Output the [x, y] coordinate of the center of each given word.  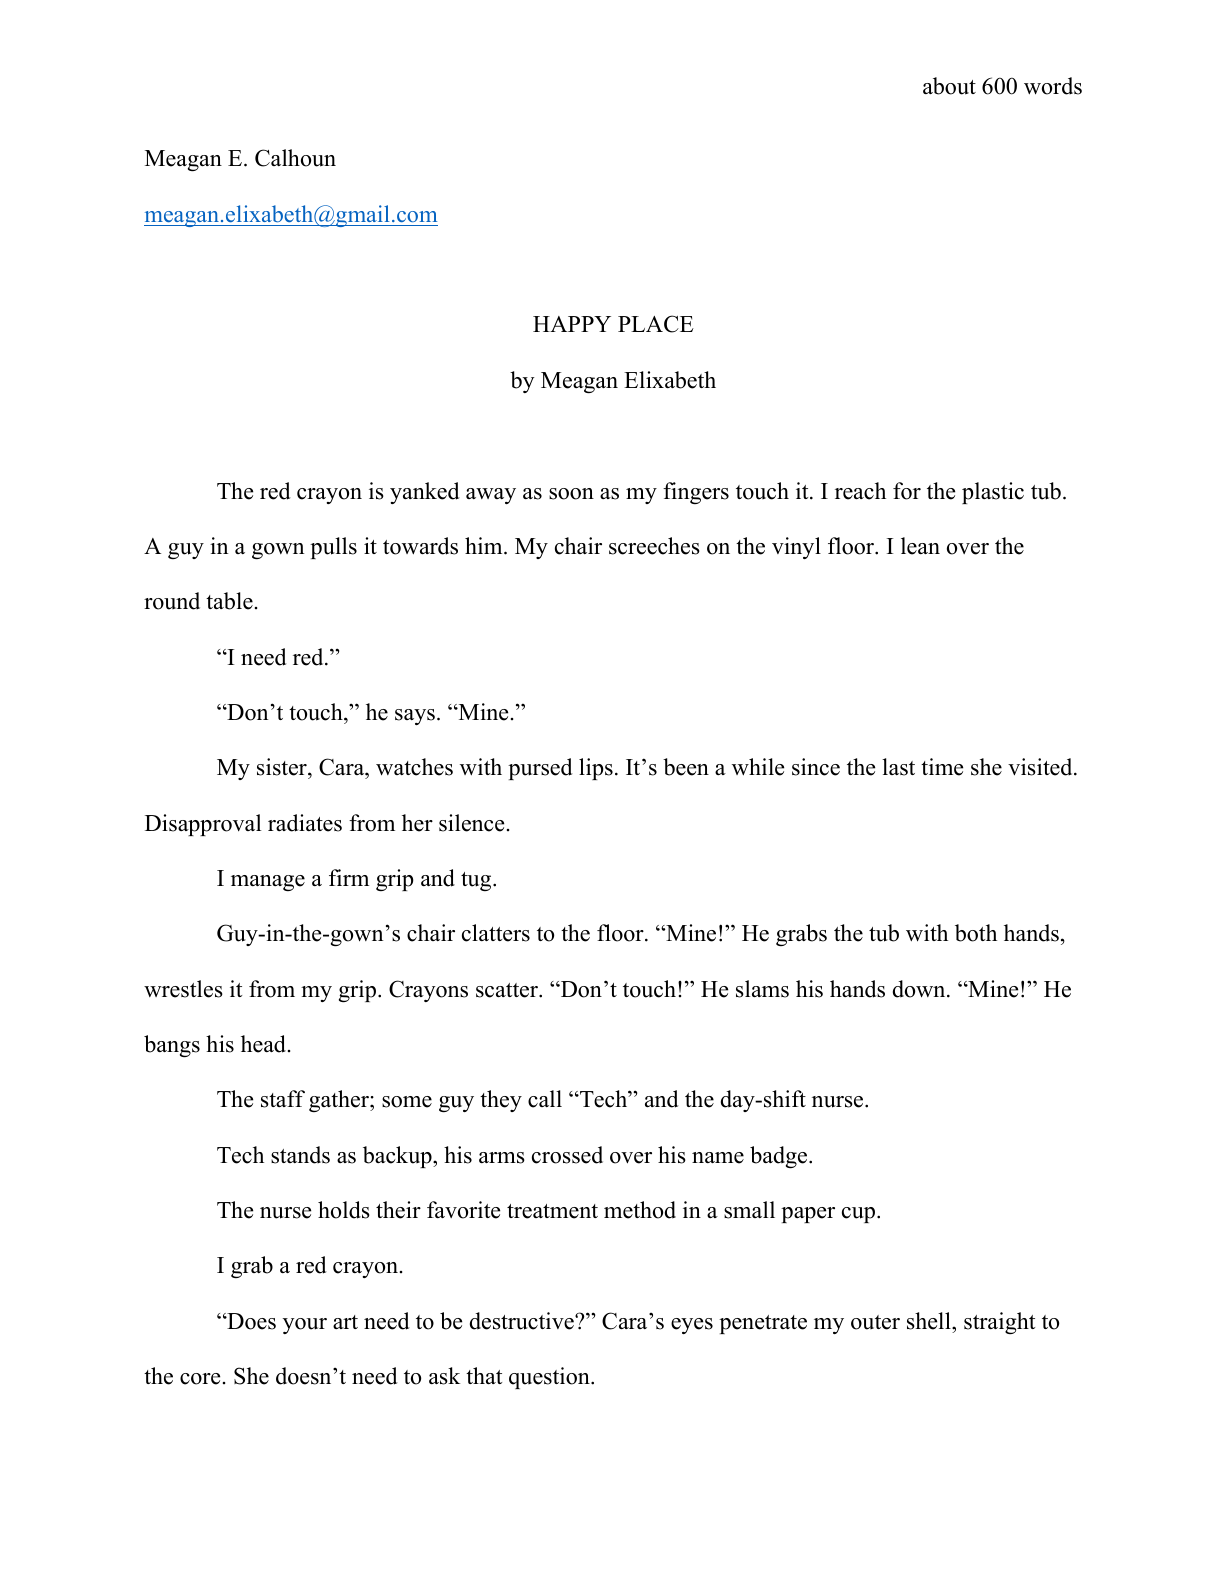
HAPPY [572, 324]
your [305, 1326]
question [550, 1378]
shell [930, 1321]
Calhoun [295, 158]
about [949, 86]
